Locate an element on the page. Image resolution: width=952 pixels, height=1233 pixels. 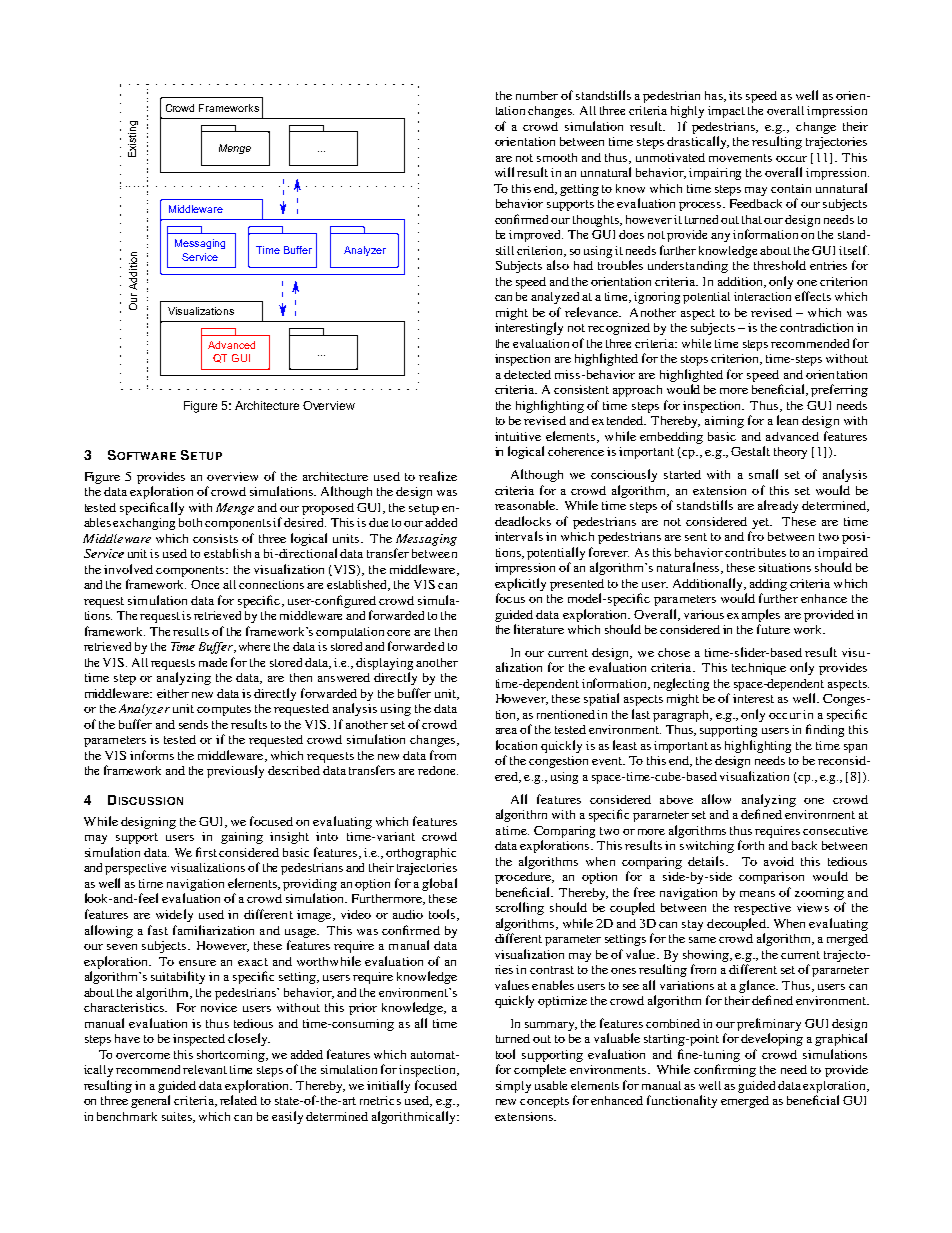
first is located at coordinates (206, 852).
